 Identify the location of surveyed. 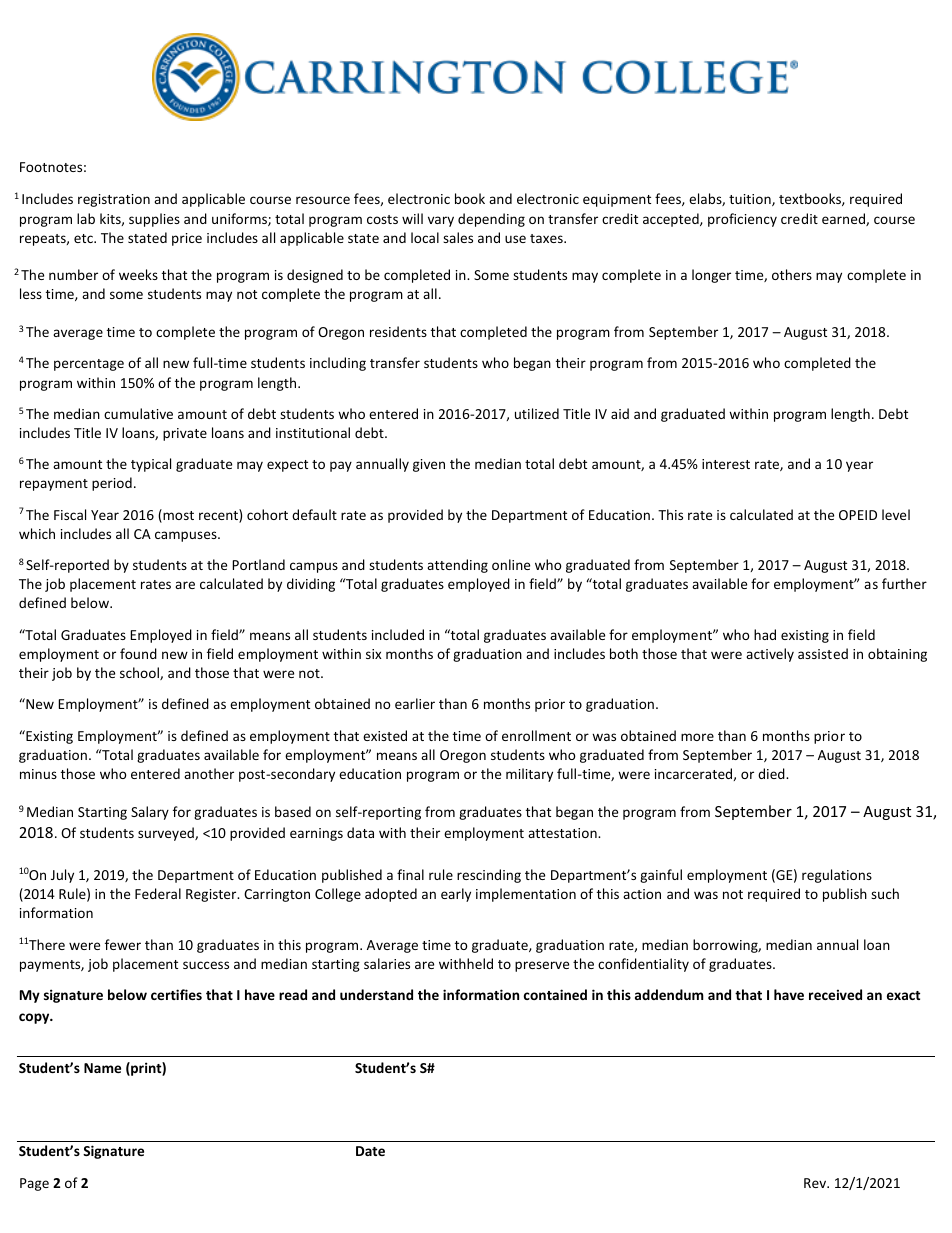
(167, 834).
